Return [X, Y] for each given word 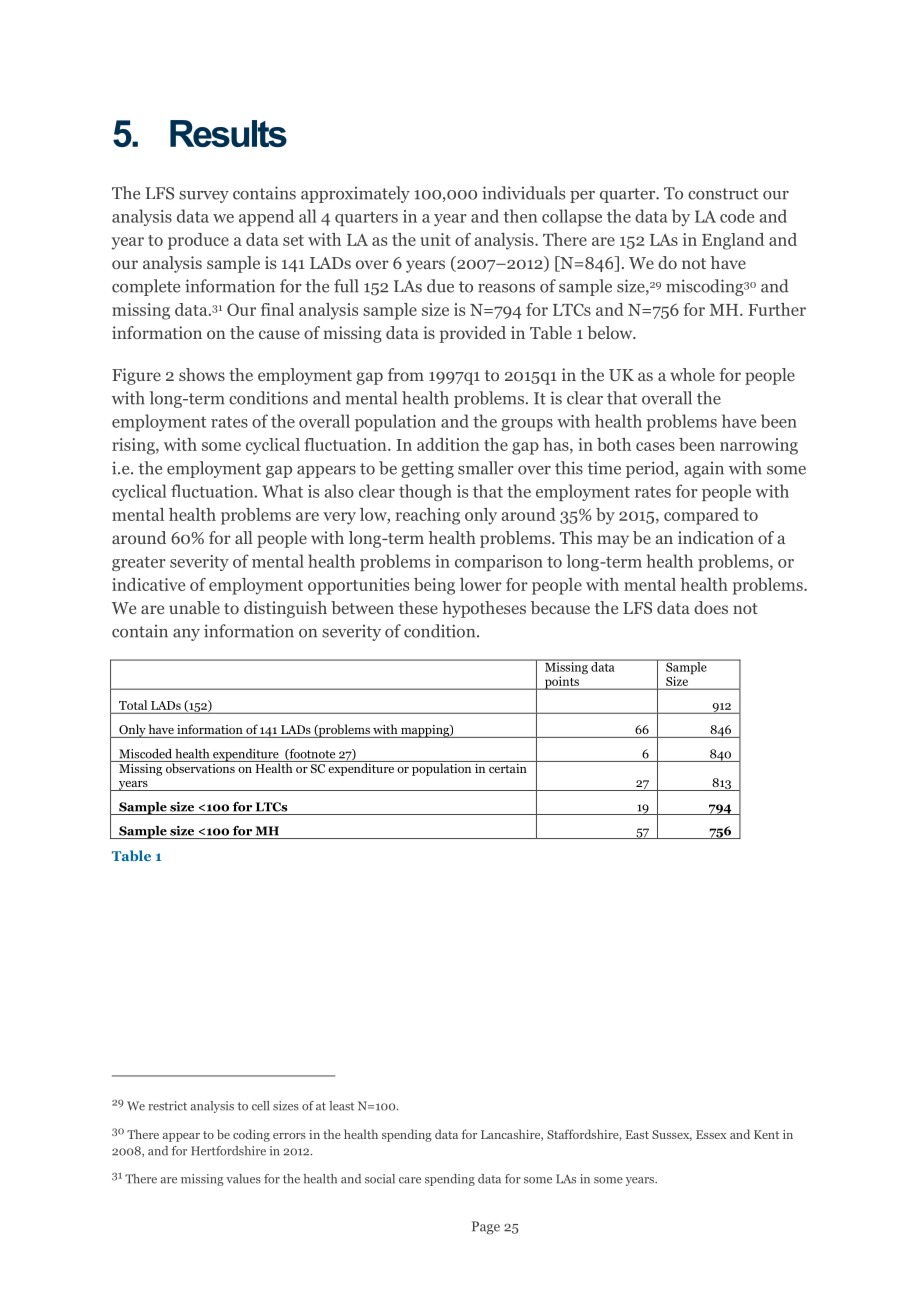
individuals [523, 193]
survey [204, 197]
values [243, 1179]
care [410, 1180]
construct [723, 194]
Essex [711, 1134]
